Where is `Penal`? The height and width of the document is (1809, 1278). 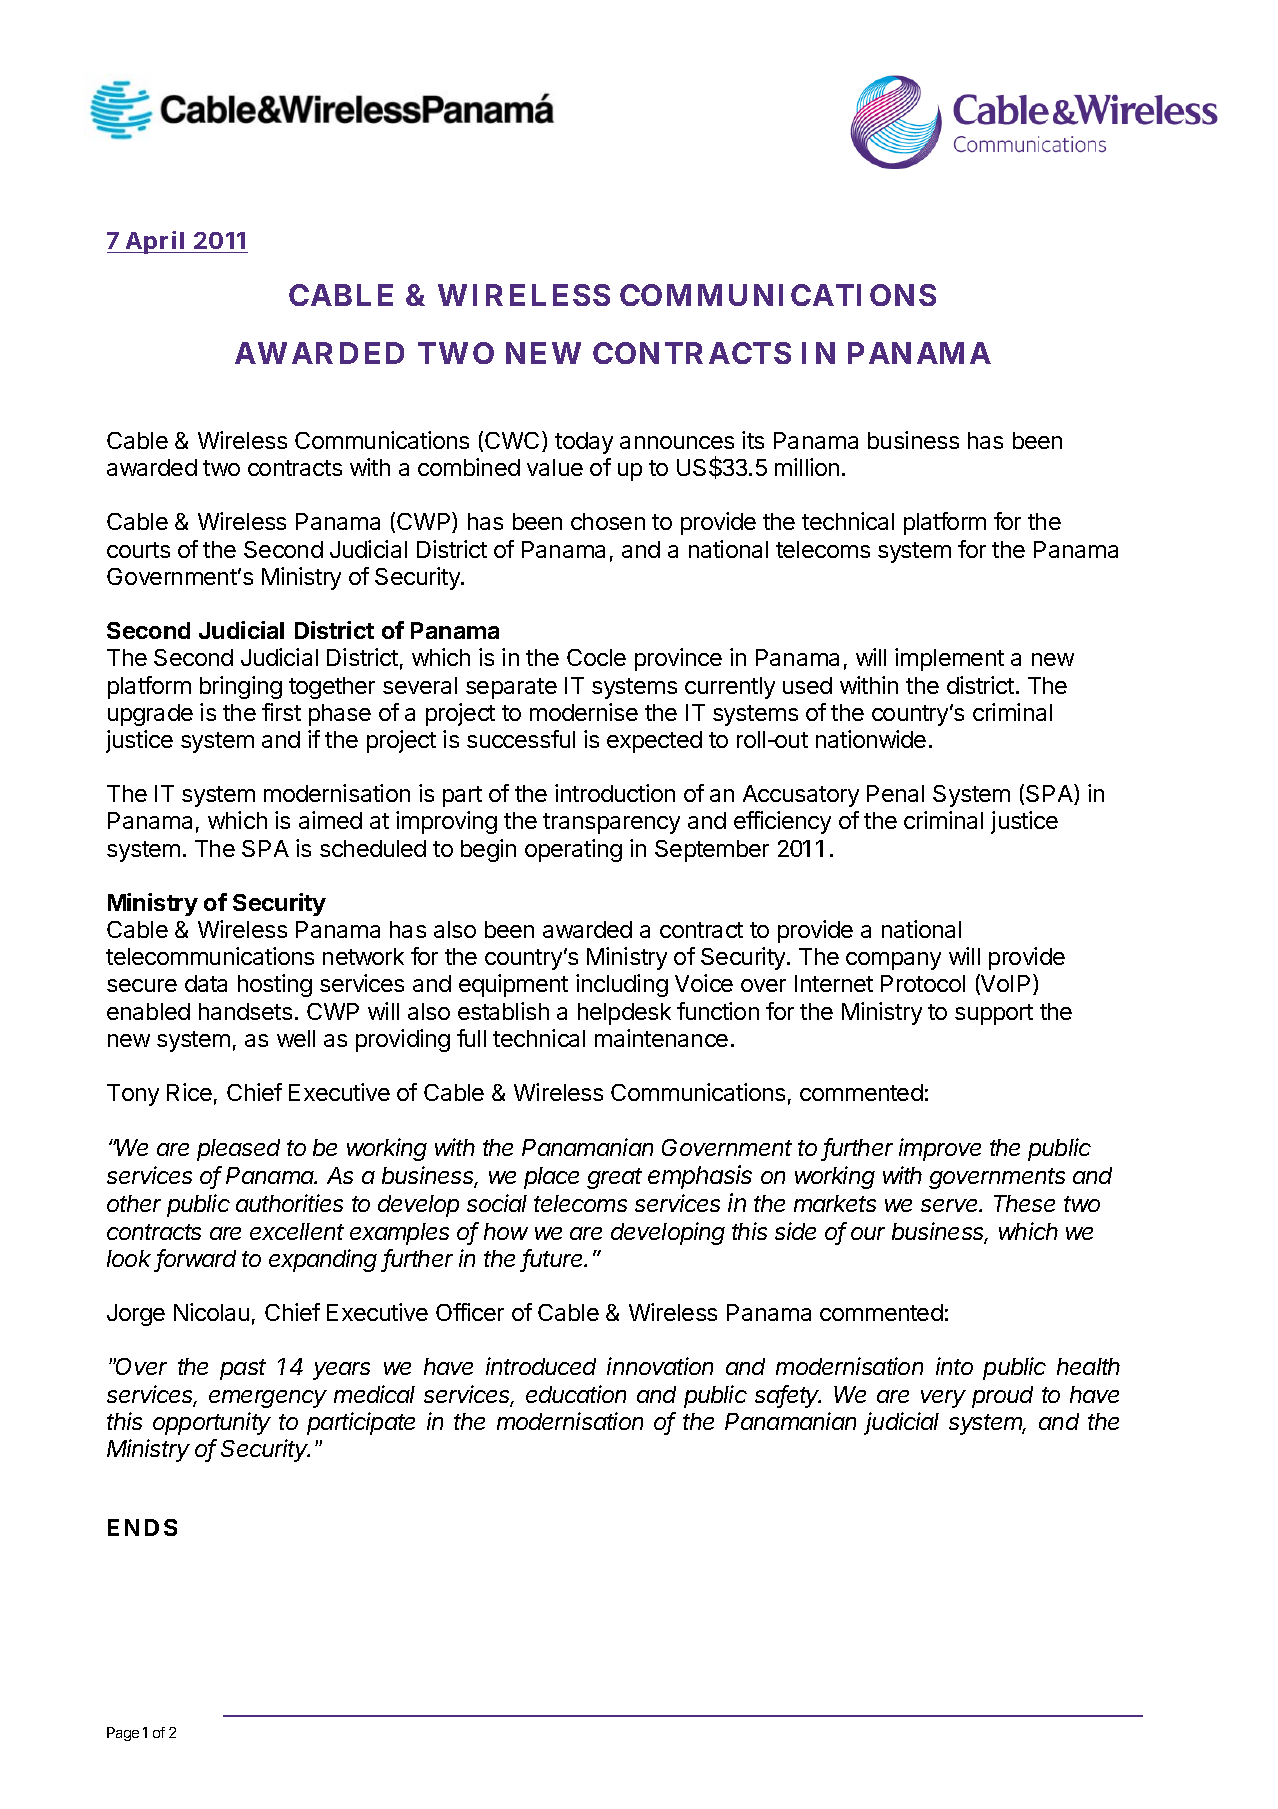
Penal is located at coordinates (895, 793).
